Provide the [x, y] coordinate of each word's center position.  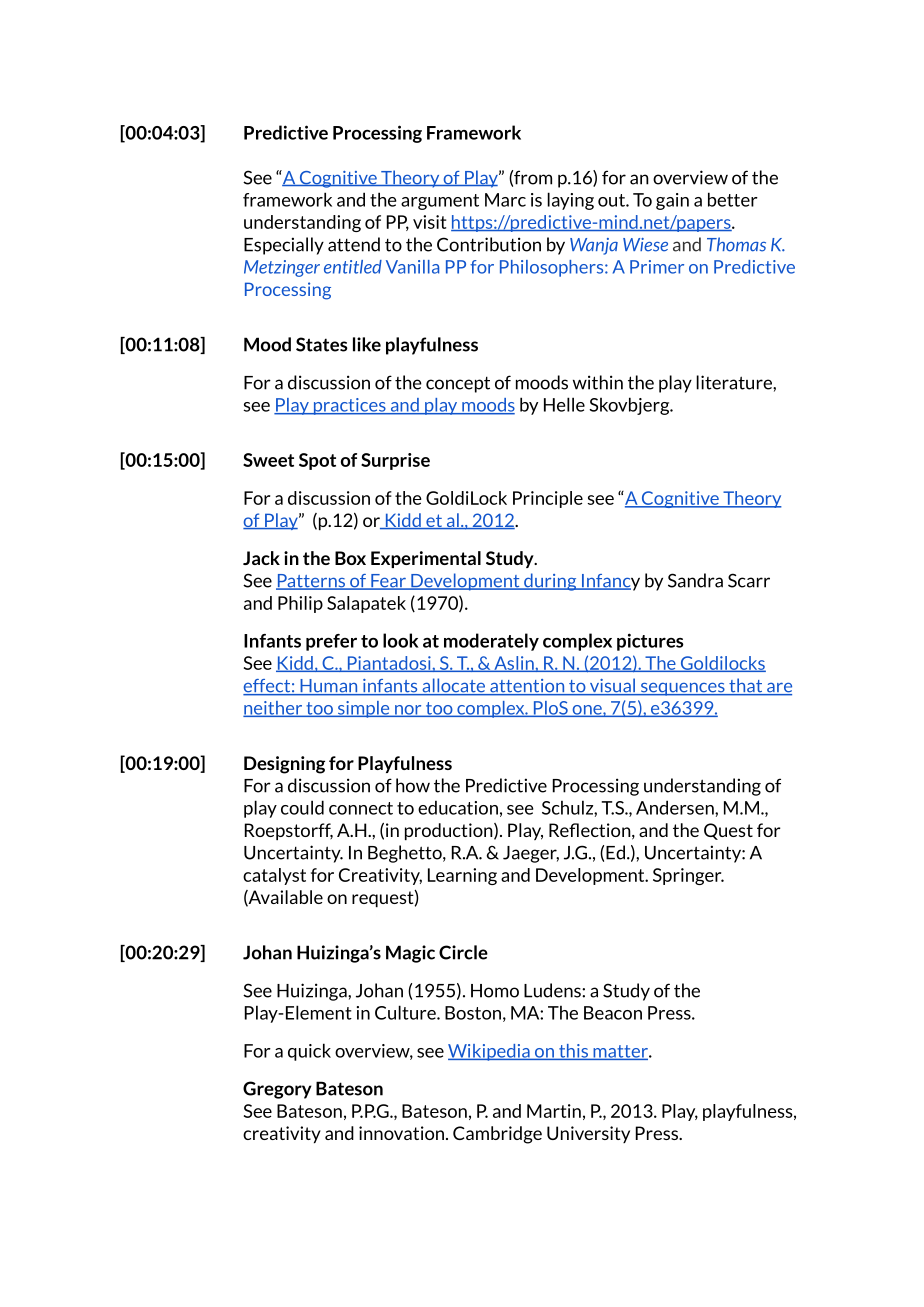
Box [350, 558]
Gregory [277, 1090]
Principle [548, 499]
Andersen [676, 807]
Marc [505, 200]
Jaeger [531, 854]
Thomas [736, 244]
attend [354, 244]
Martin [554, 1111]
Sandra [695, 580]
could [302, 807]
